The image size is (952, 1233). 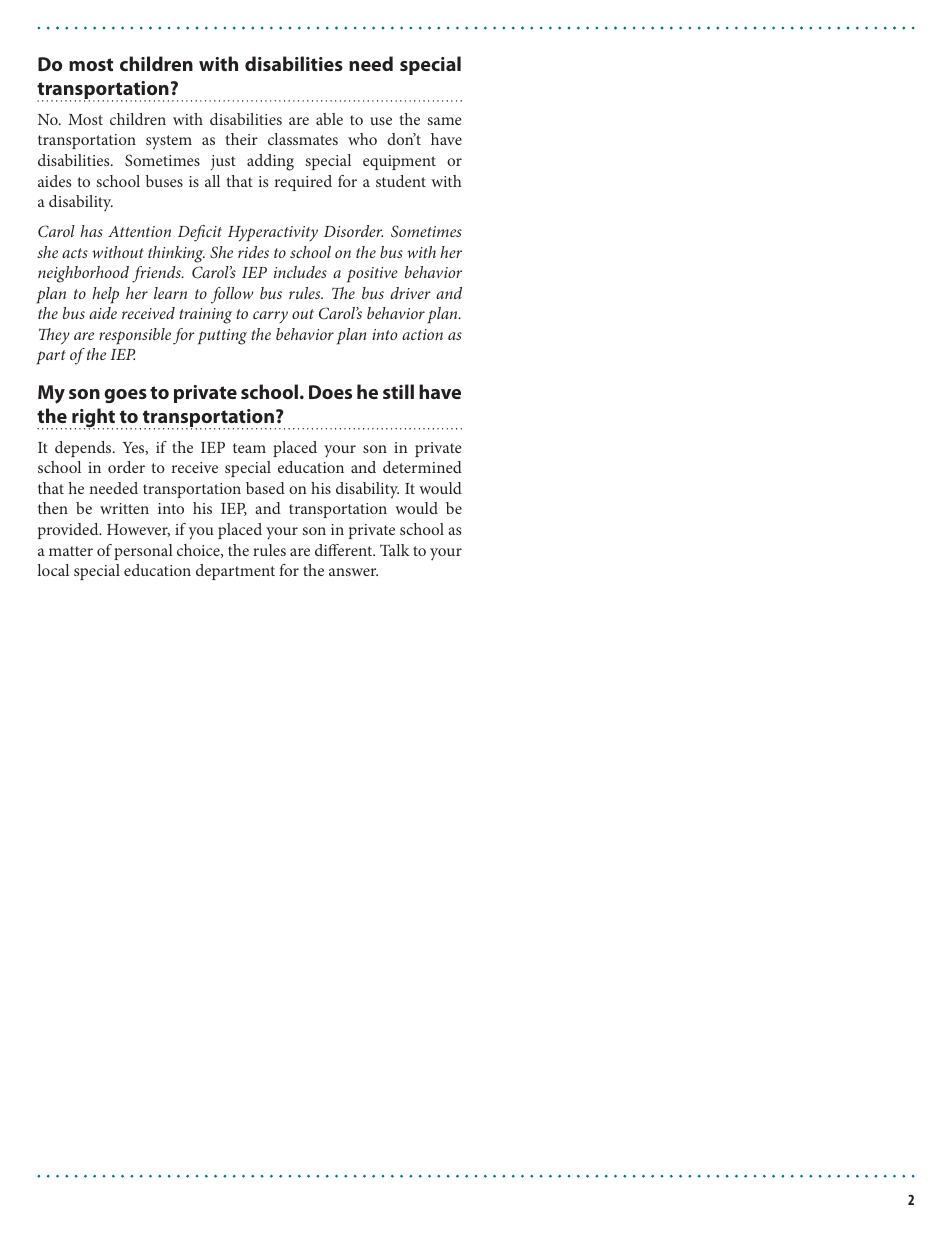 What do you see at coordinates (410, 293) in the screenshot?
I see `driver` at bounding box center [410, 293].
